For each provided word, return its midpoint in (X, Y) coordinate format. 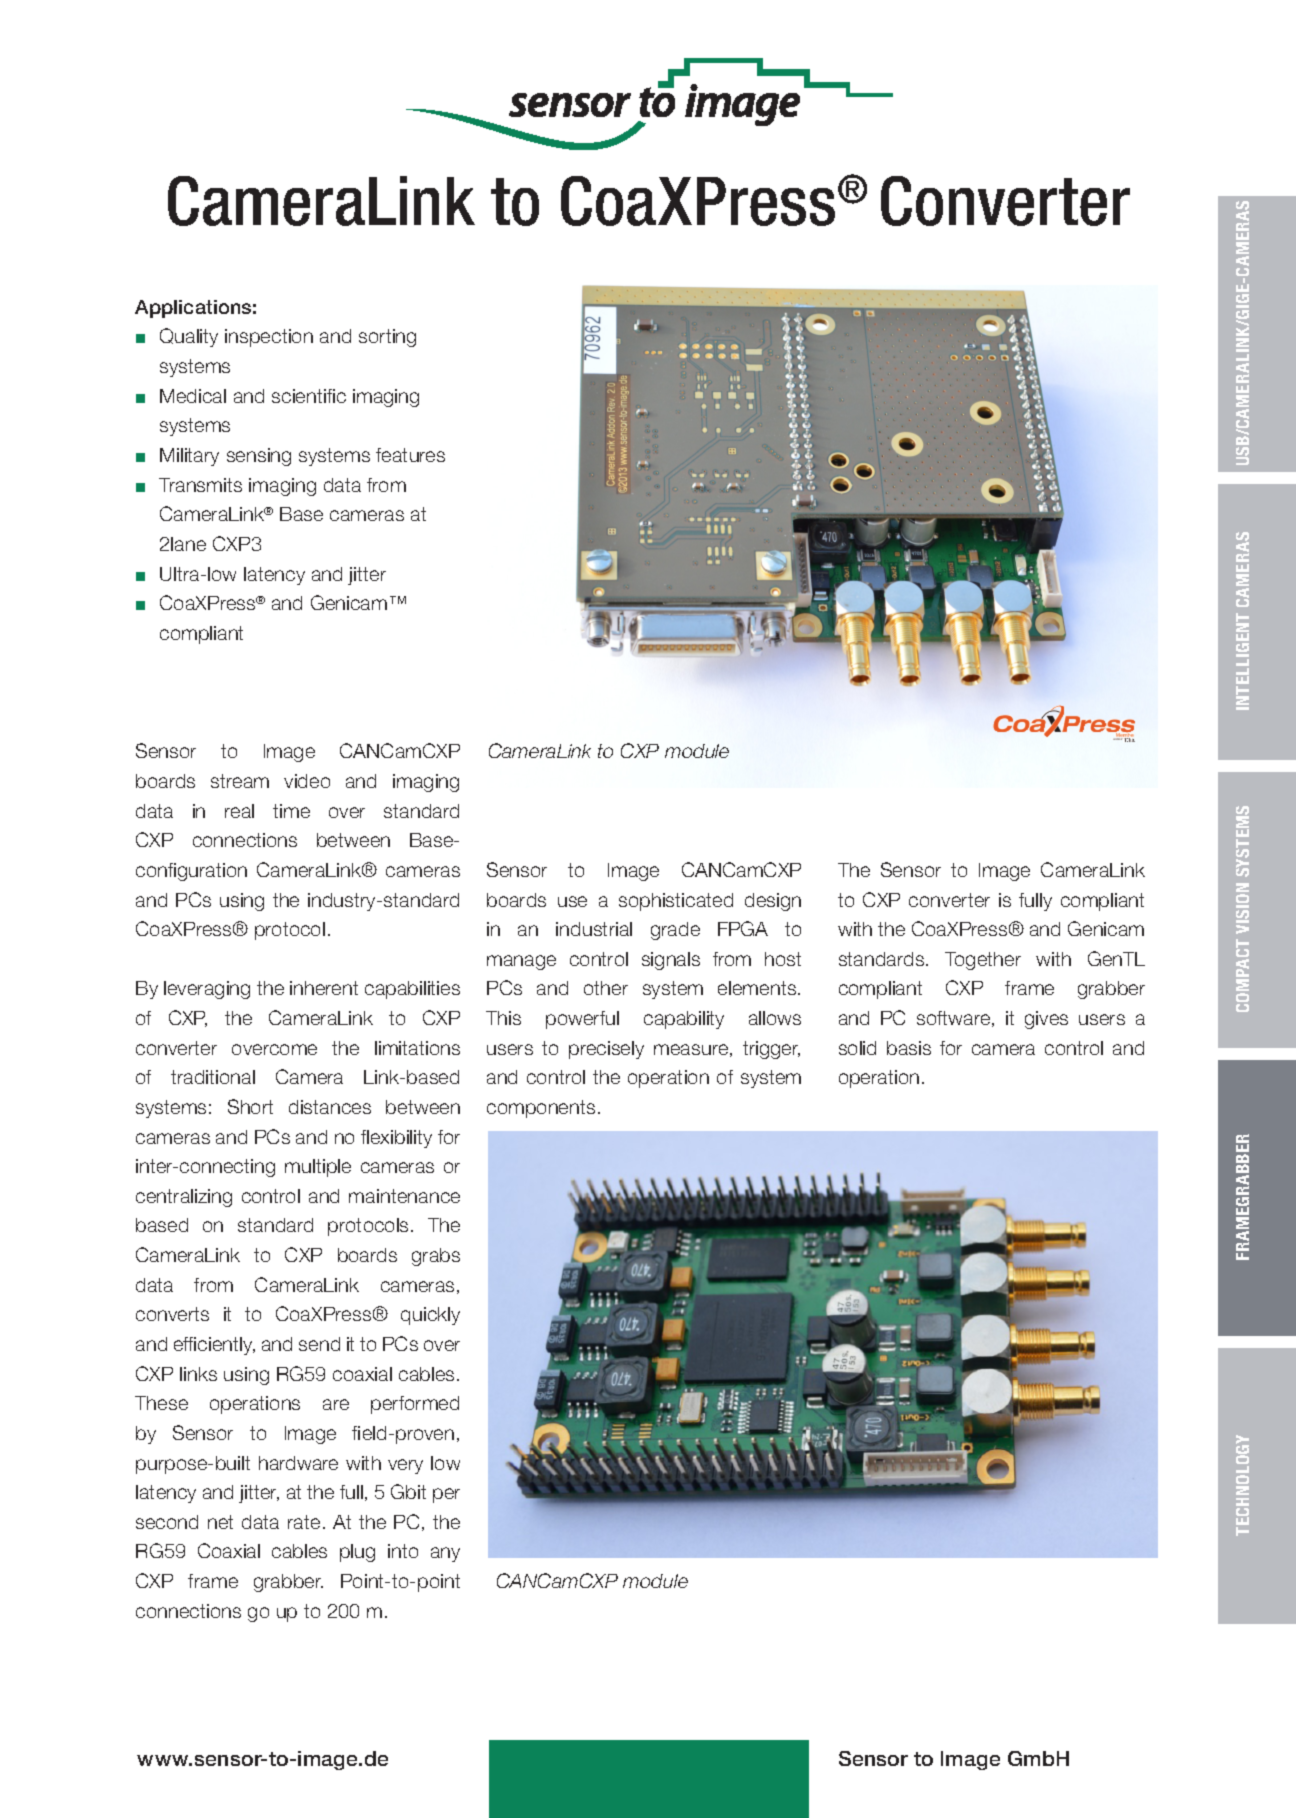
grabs (436, 1257)
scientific (309, 396)
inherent (324, 988)
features (410, 455)
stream (240, 781)
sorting (387, 338)
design (773, 902)
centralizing (184, 1198)
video (307, 781)
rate (304, 1522)
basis (909, 1048)
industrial (594, 929)
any (445, 1554)
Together (983, 961)
